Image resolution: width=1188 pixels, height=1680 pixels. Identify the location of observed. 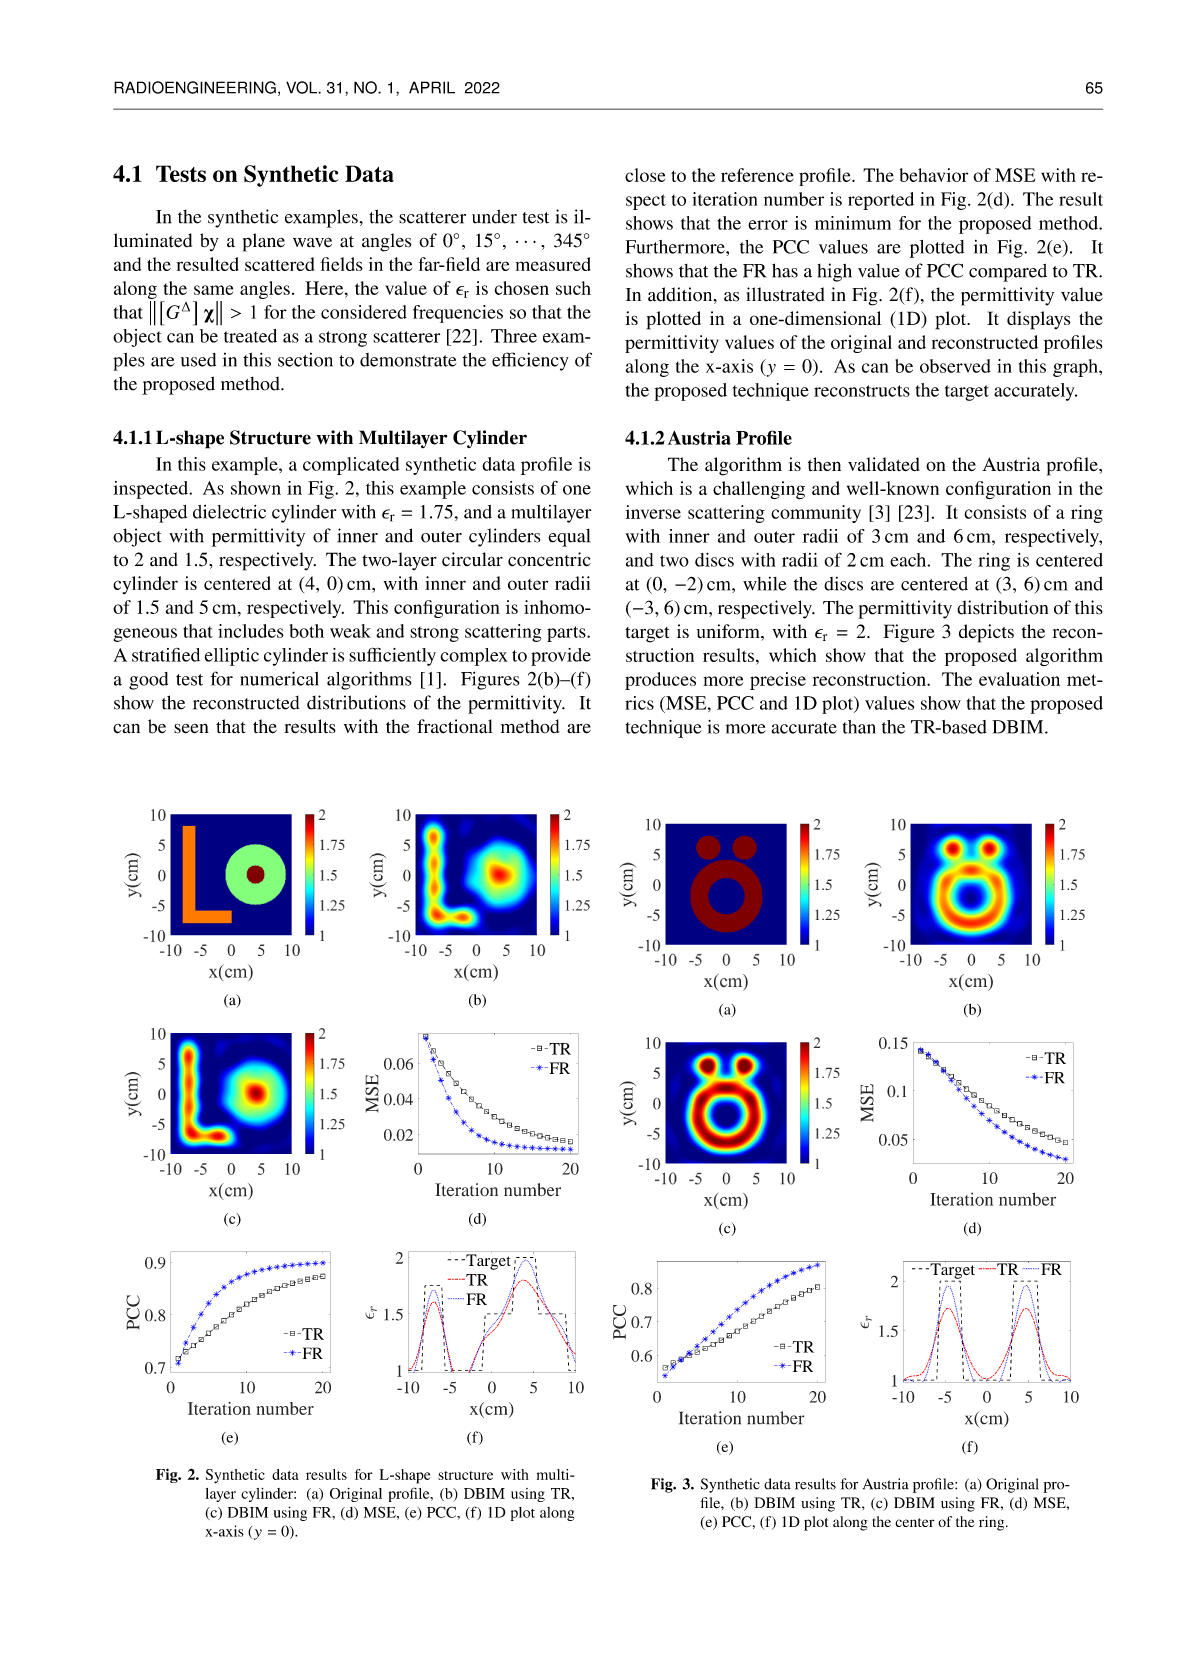
(955, 366).
